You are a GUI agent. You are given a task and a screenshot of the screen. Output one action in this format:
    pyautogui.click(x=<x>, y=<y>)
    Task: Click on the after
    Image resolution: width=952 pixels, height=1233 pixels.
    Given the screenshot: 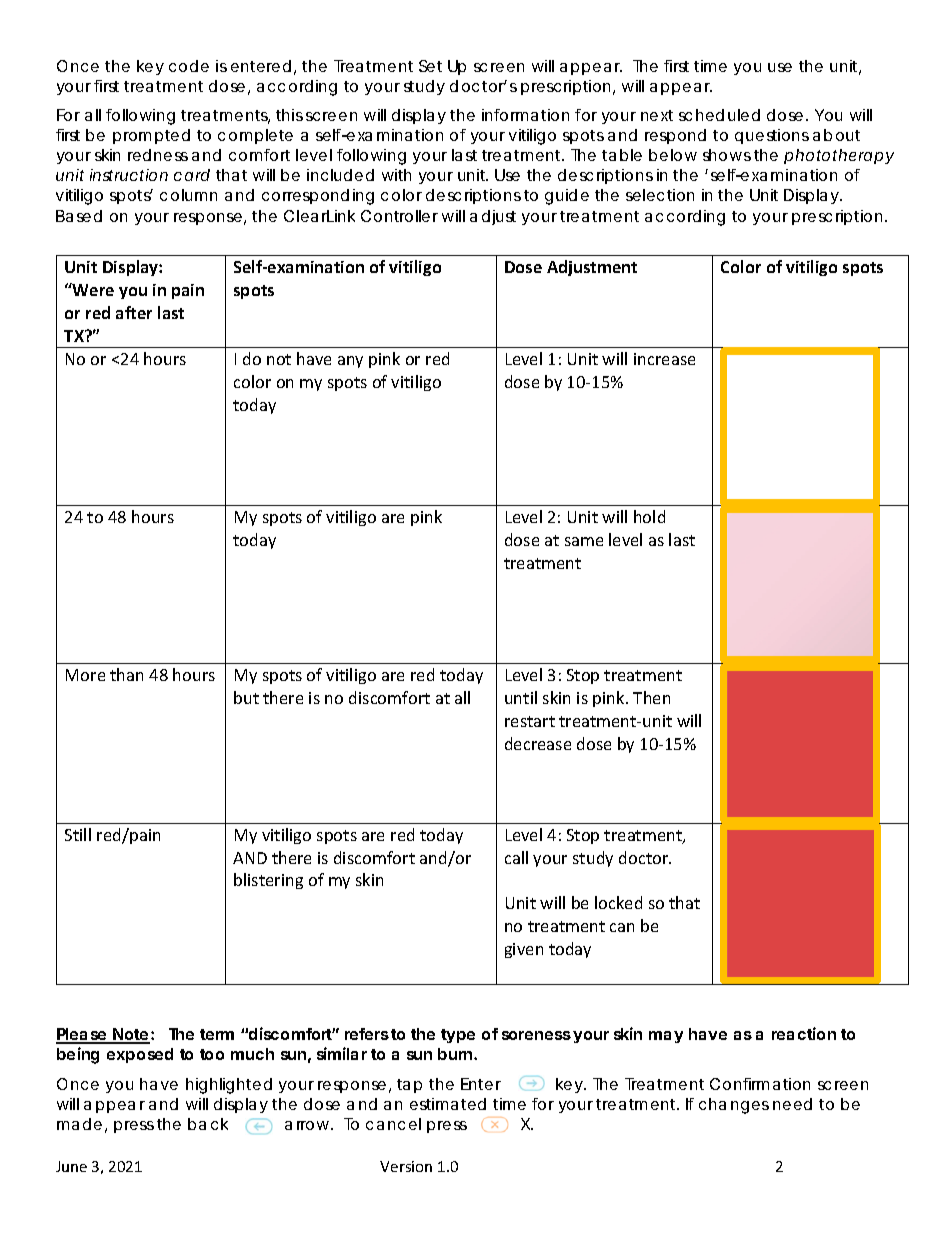 What is the action you would take?
    pyautogui.click(x=134, y=312)
